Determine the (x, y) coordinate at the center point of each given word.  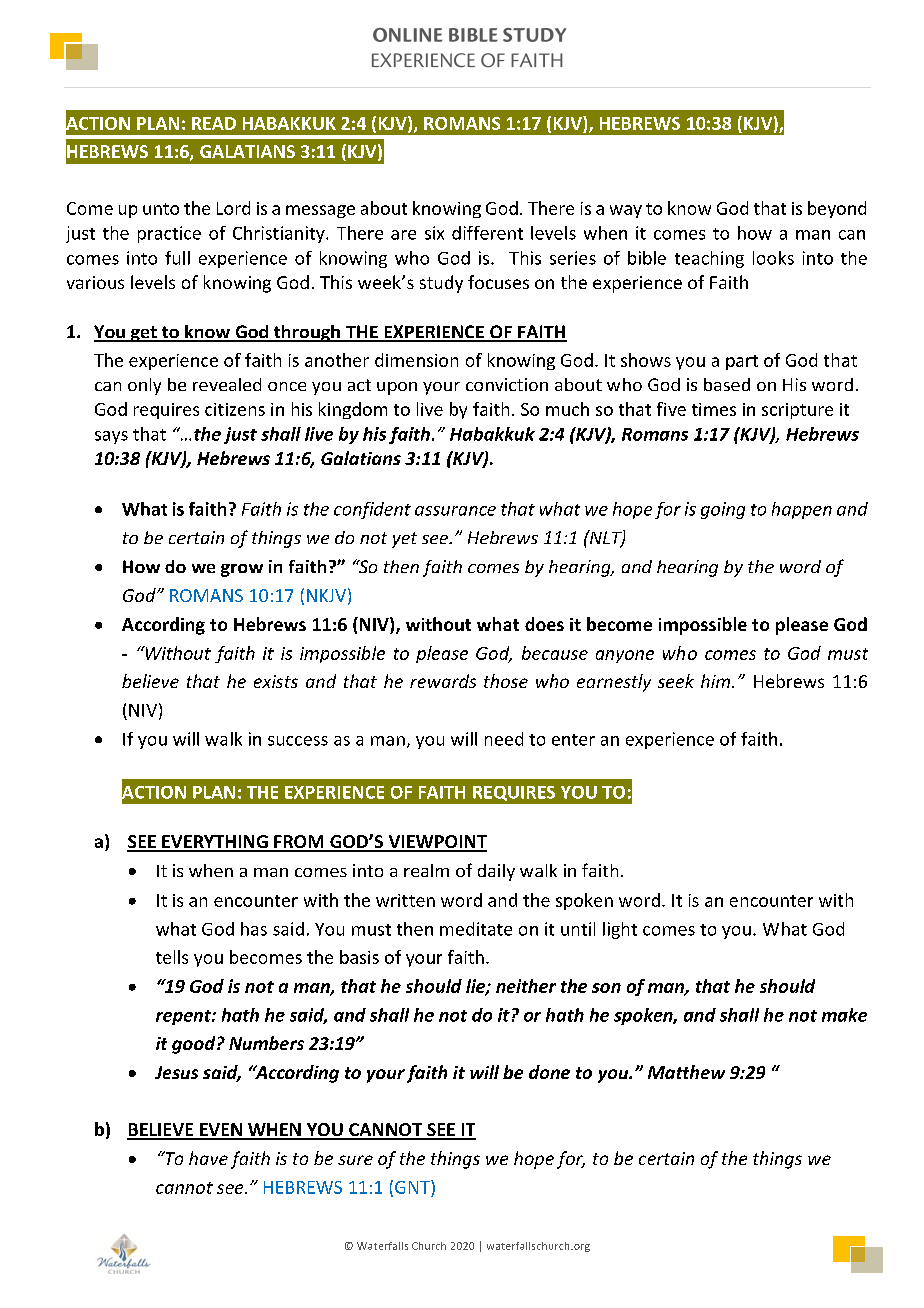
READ (214, 123)
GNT (413, 1187)
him (715, 681)
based (727, 384)
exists (276, 681)
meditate (476, 929)
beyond (837, 209)
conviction (507, 384)
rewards (443, 681)
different (487, 233)
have (208, 1158)
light (620, 930)
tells (172, 957)
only (144, 386)
